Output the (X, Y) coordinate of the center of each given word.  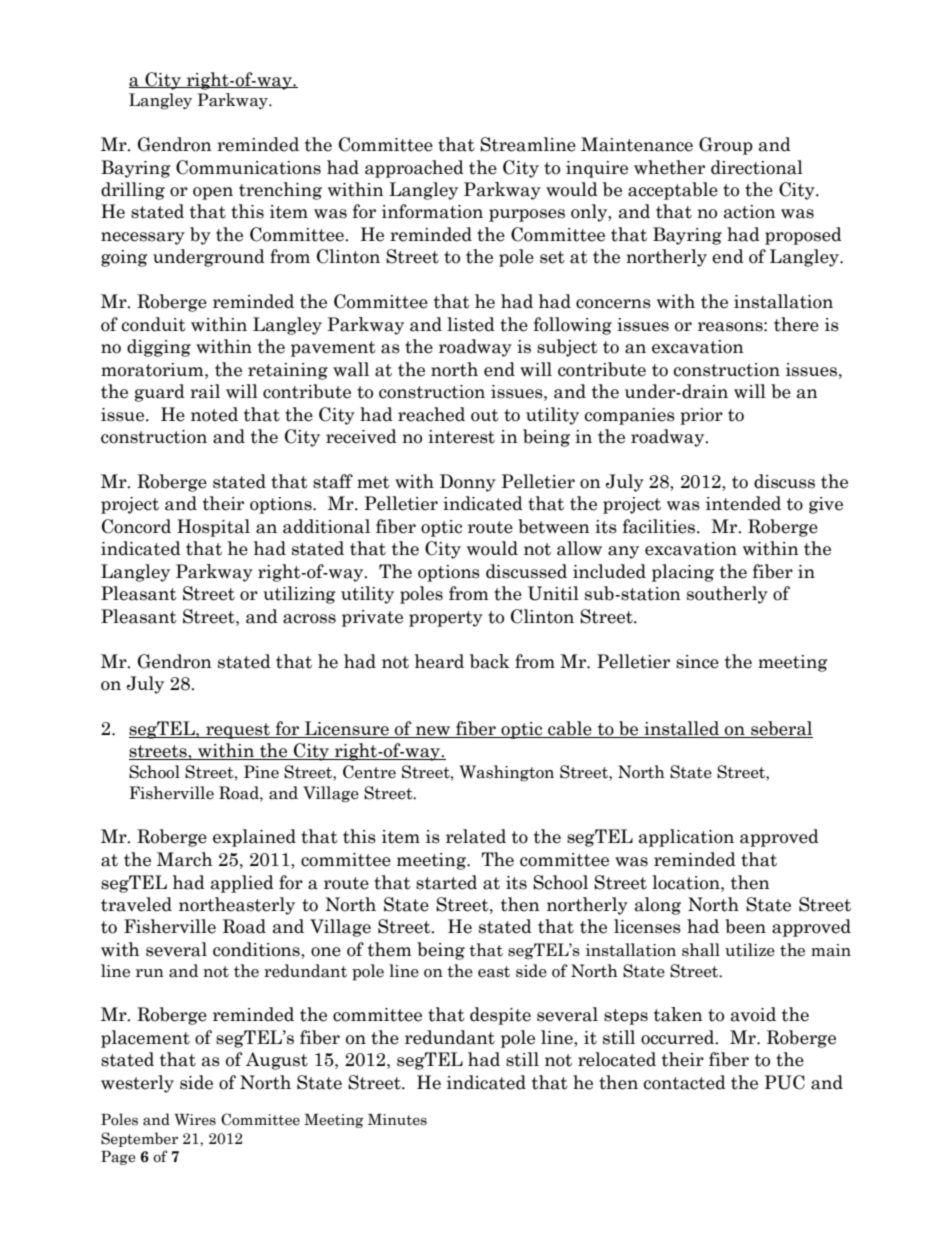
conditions (257, 949)
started (446, 882)
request (238, 731)
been (745, 926)
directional (757, 167)
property (446, 619)
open (213, 193)
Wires (195, 1120)
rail (205, 391)
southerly (727, 595)
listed (471, 324)
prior (701, 416)
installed (682, 729)
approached (414, 169)
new (433, 732)
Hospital (213, 528)
